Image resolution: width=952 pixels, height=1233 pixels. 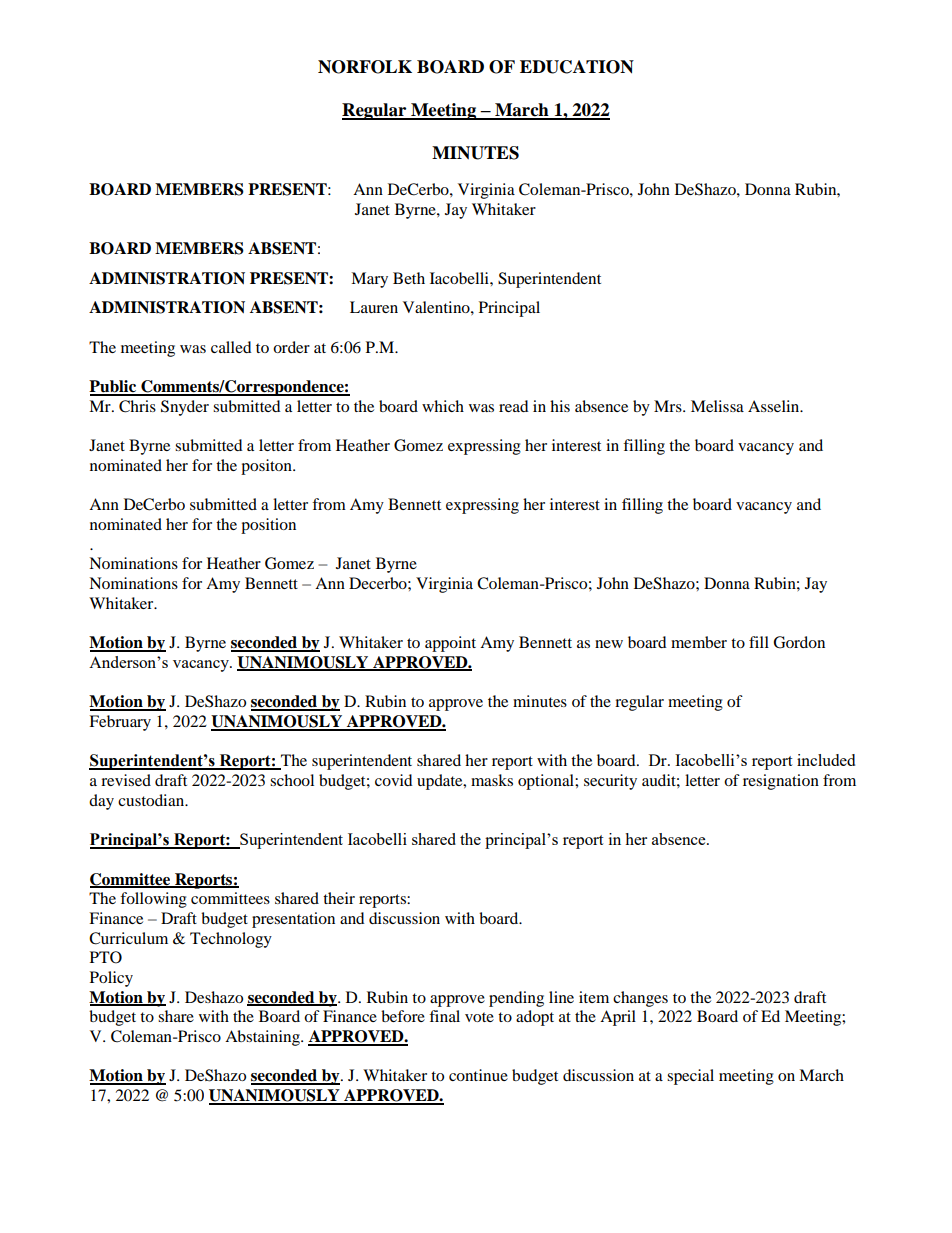 I want to click on position, so click(x=268, y=526).
